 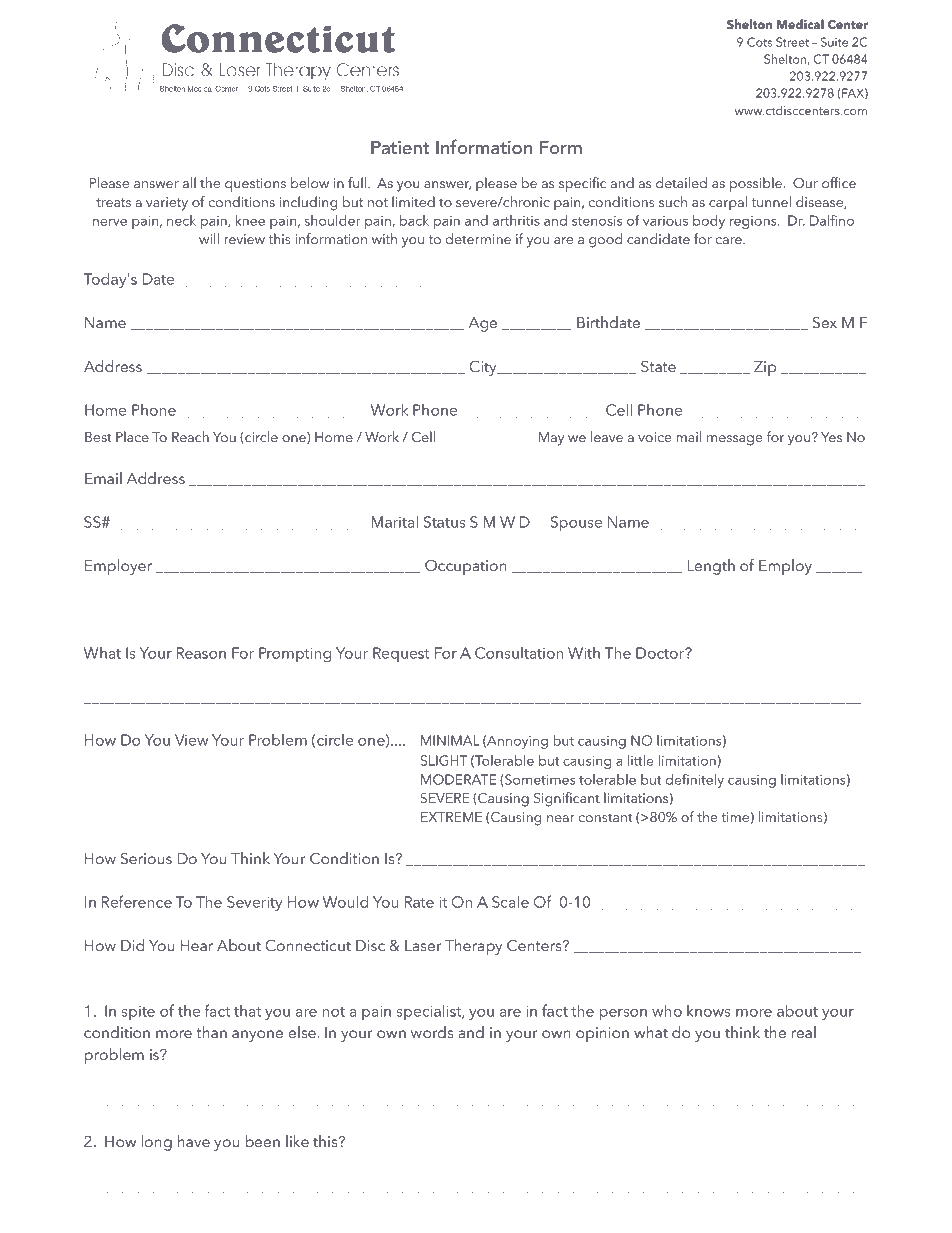 What do you see at coordinates (209, 238) in the screenshot?
I see `will` at bounding box center [209, 238].
